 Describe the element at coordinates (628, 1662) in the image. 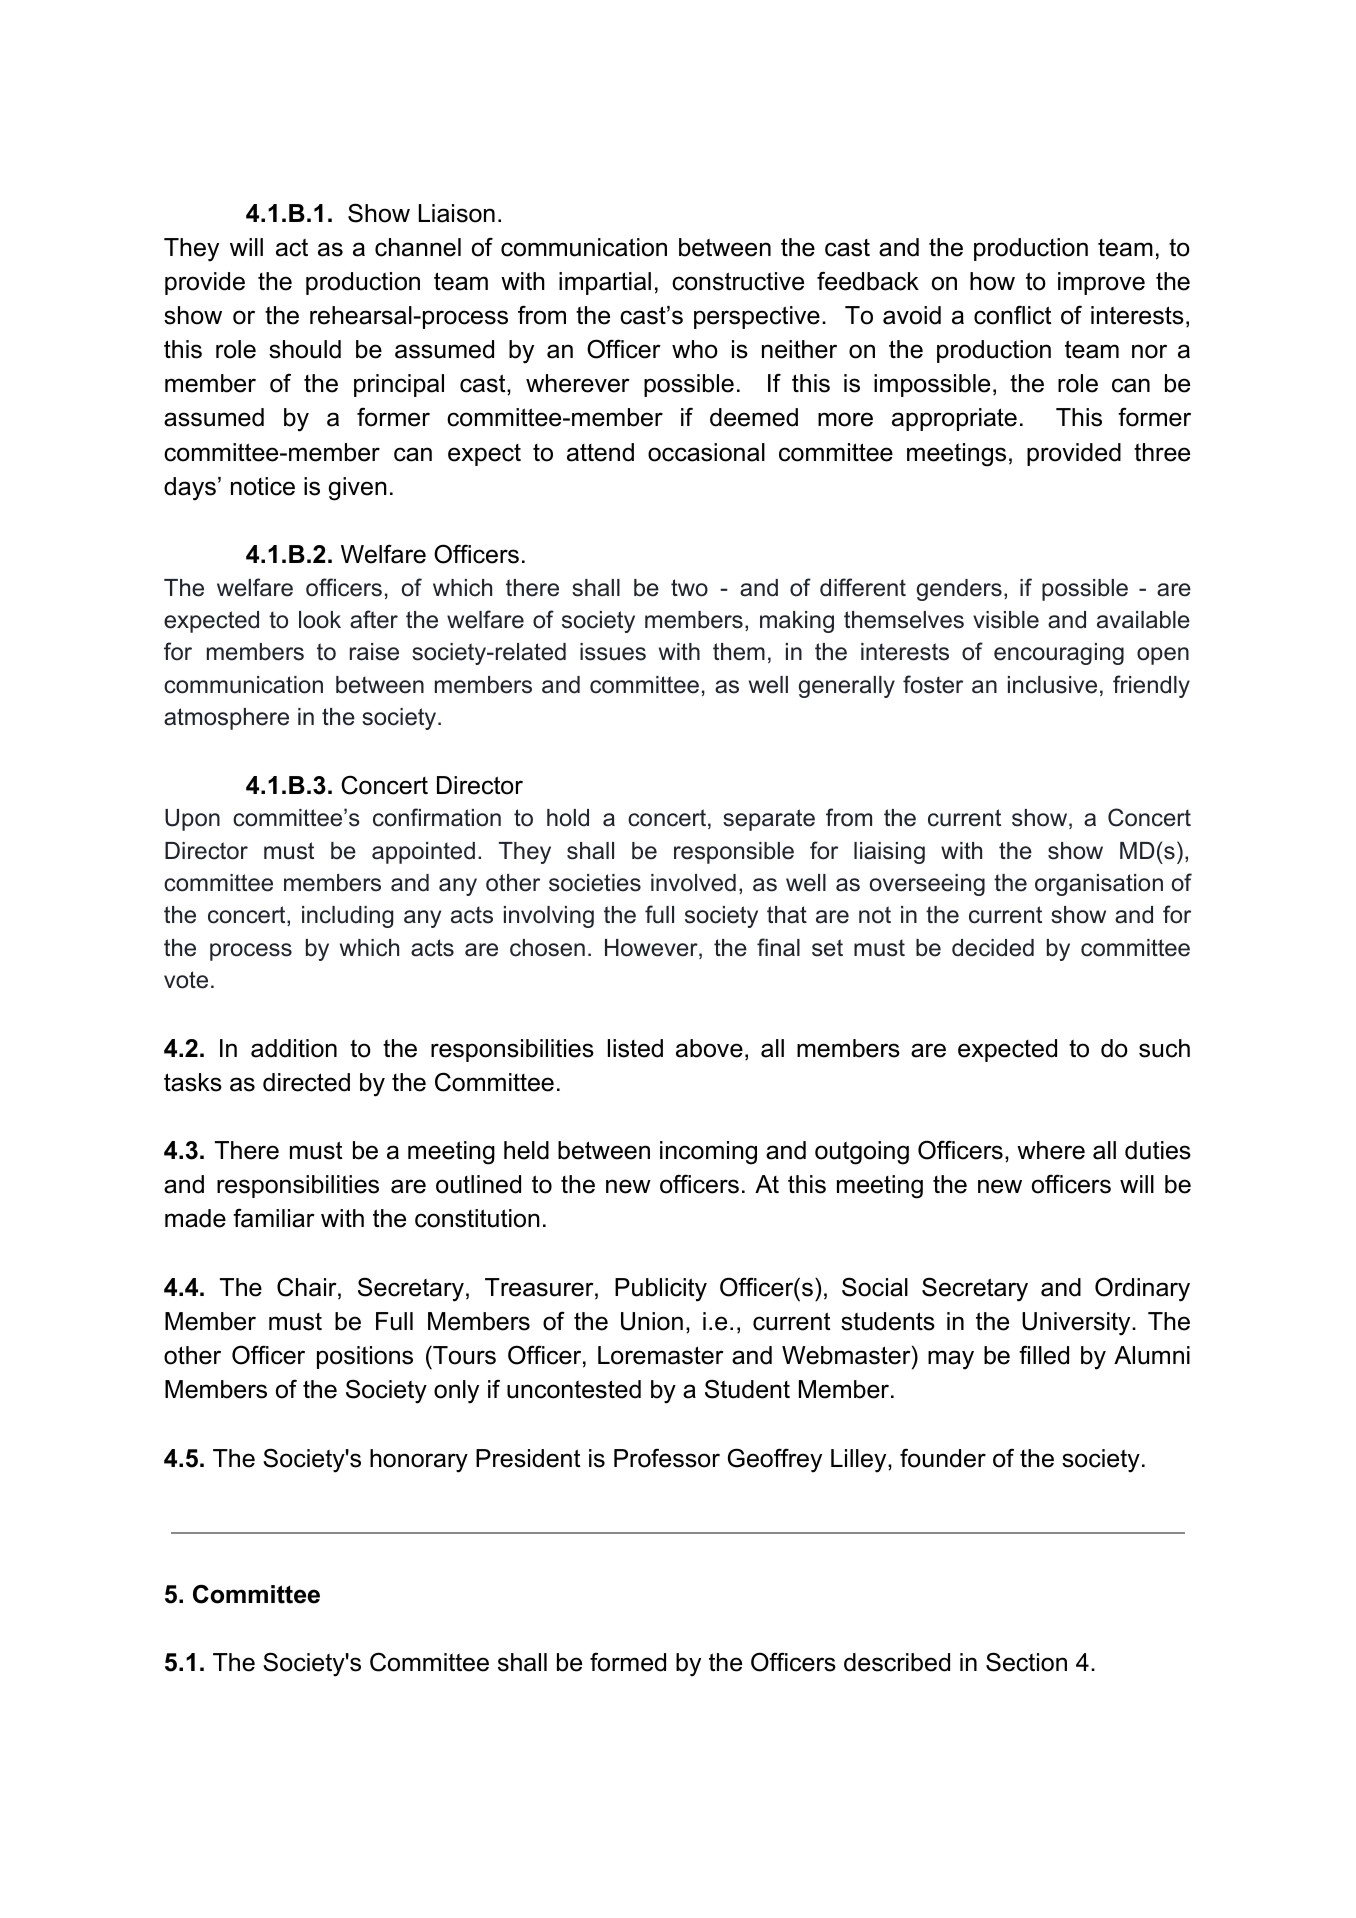

I see `formed` at that location.
